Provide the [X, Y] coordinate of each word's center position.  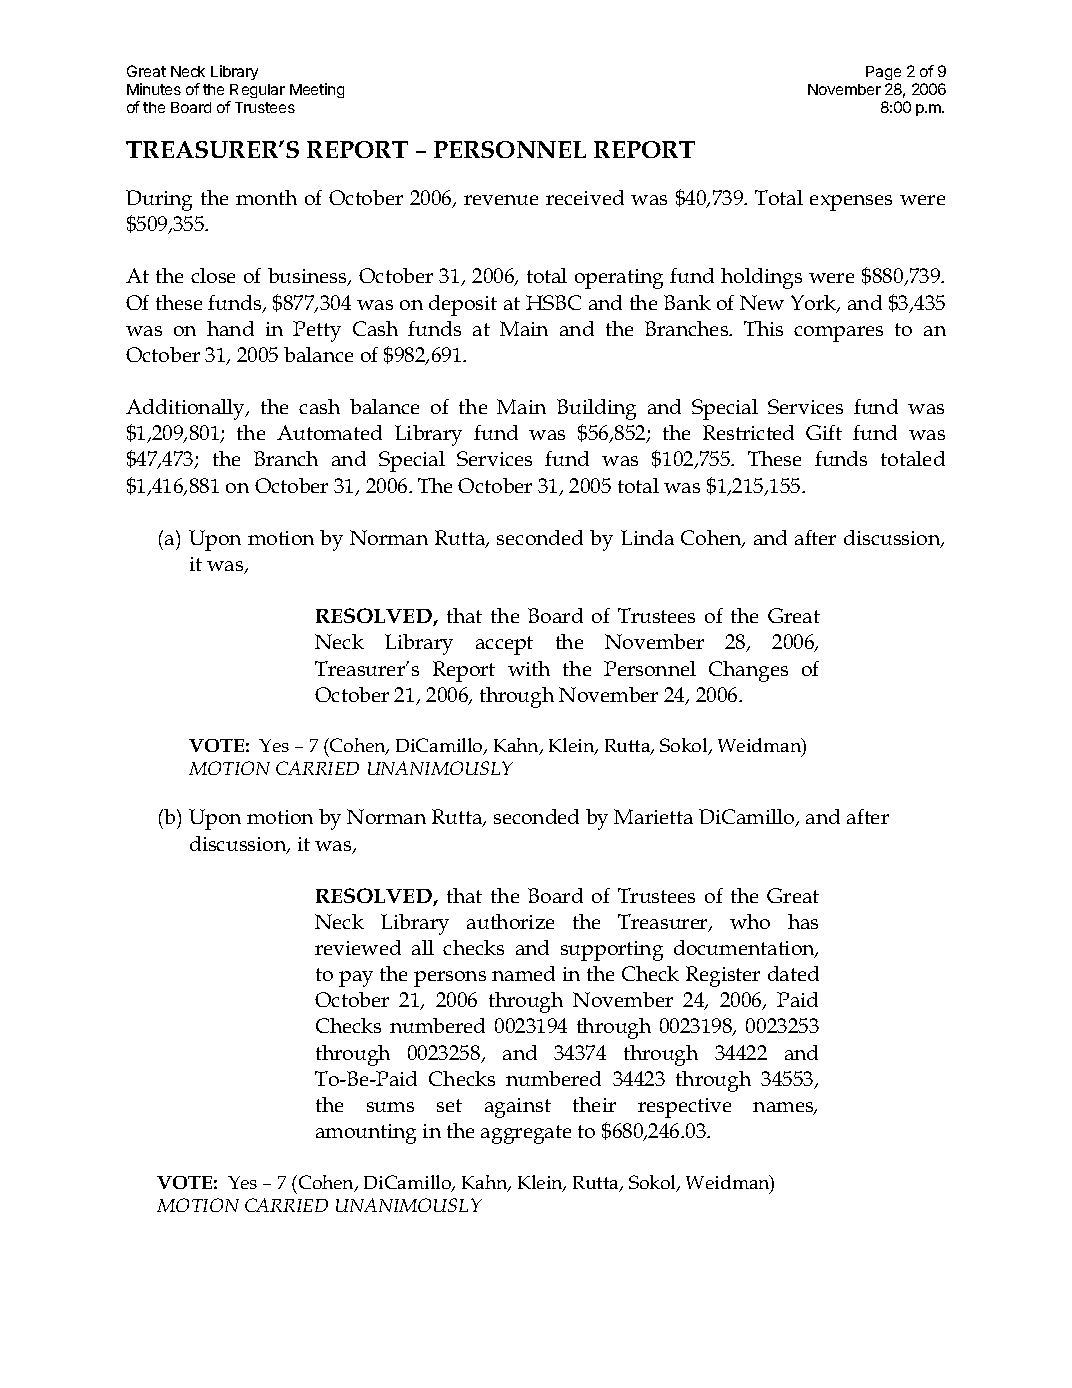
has [803, 921]
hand [230, 328]
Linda [647, 537]
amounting [366, 1134]
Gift [824, 432]
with [529, 668]
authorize [510, 921]
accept [504, 645]
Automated [329, 432]
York [815, 304]
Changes [748, 671]
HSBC [553, 302]
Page [883, 75]
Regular [257, 93]
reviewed [358, 947]
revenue [501, 200]
